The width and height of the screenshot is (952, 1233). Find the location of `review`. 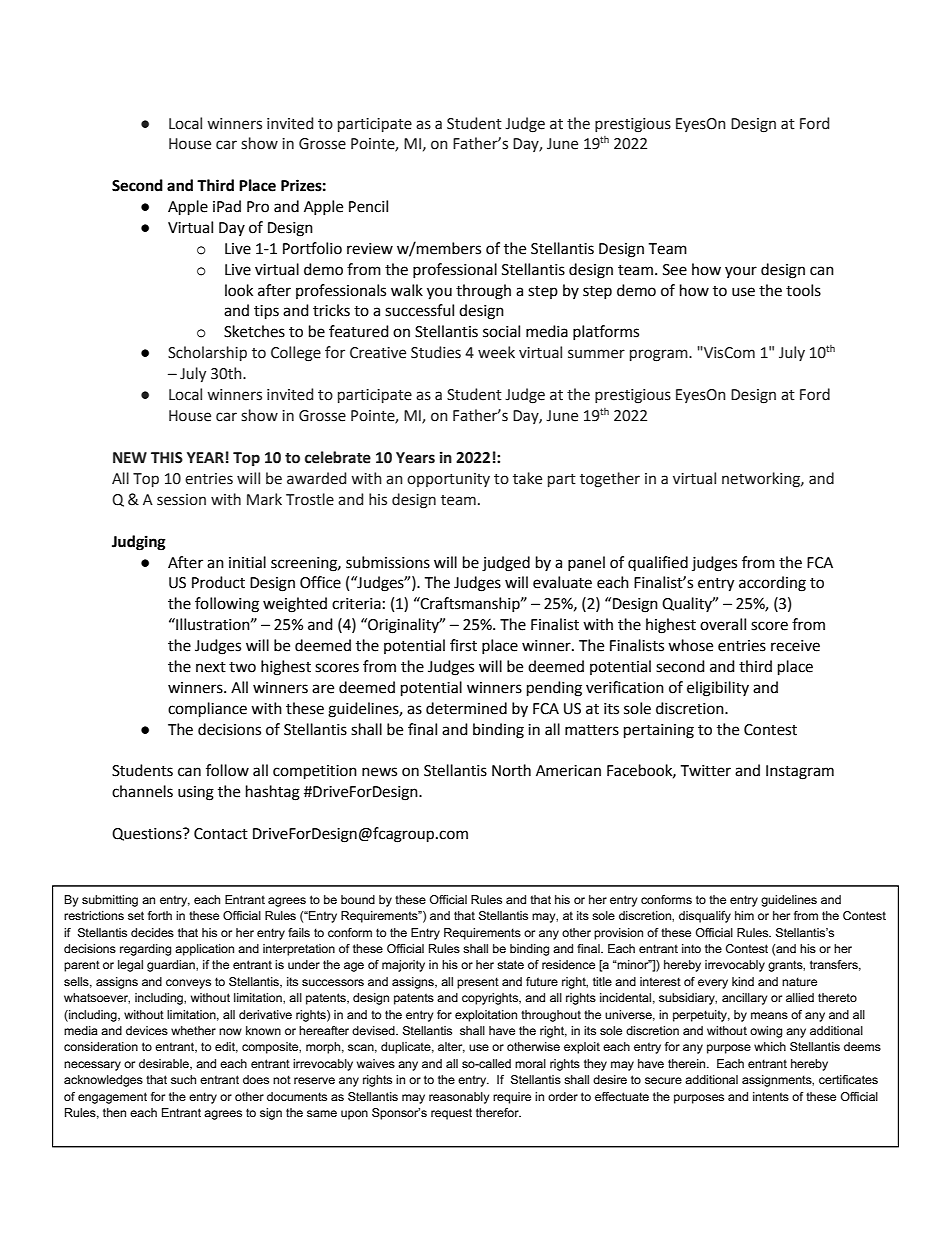

review is located at coordinates (370, 249).
